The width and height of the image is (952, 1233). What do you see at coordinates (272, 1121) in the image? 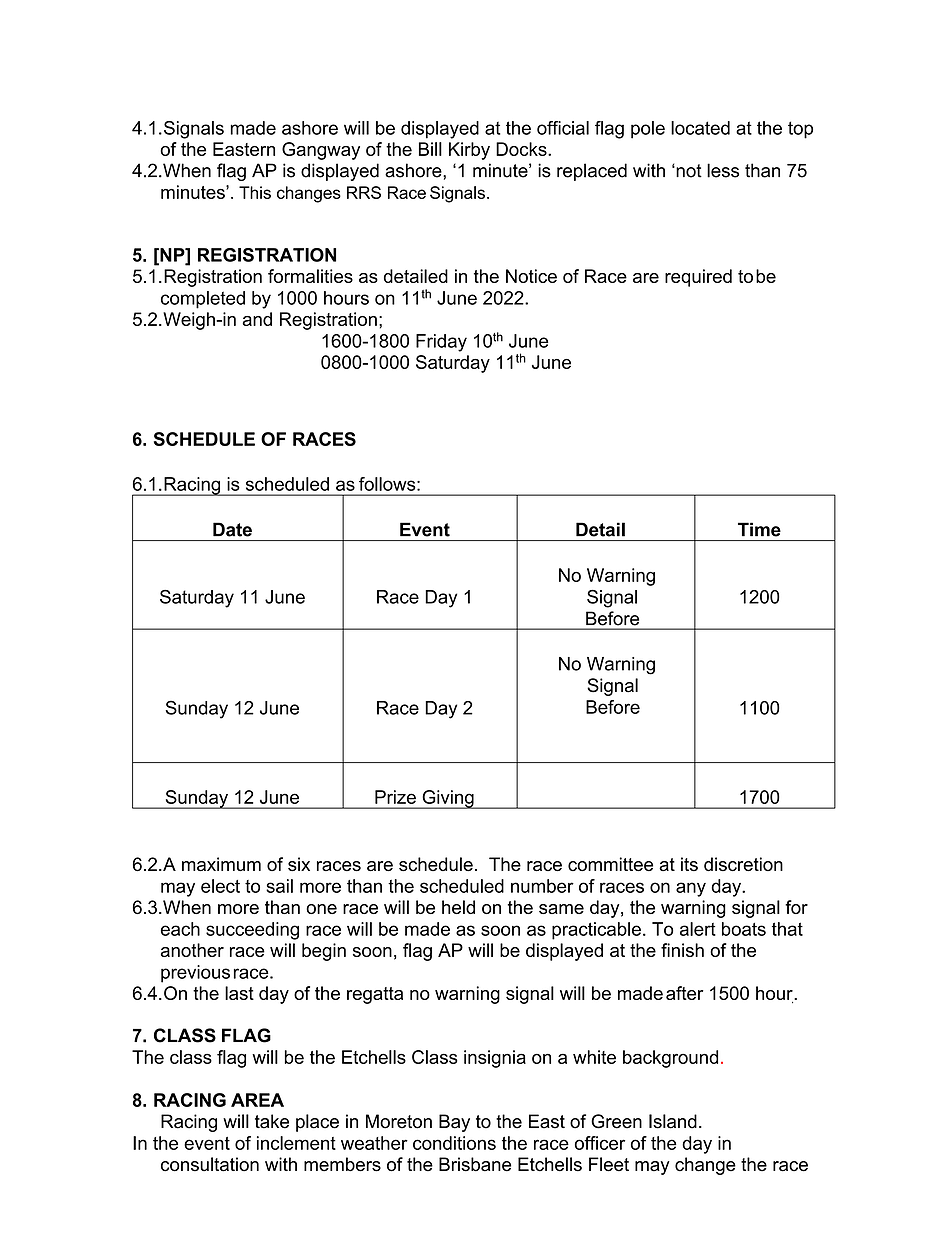
I see `take` at bounding box center [272, 1121].
